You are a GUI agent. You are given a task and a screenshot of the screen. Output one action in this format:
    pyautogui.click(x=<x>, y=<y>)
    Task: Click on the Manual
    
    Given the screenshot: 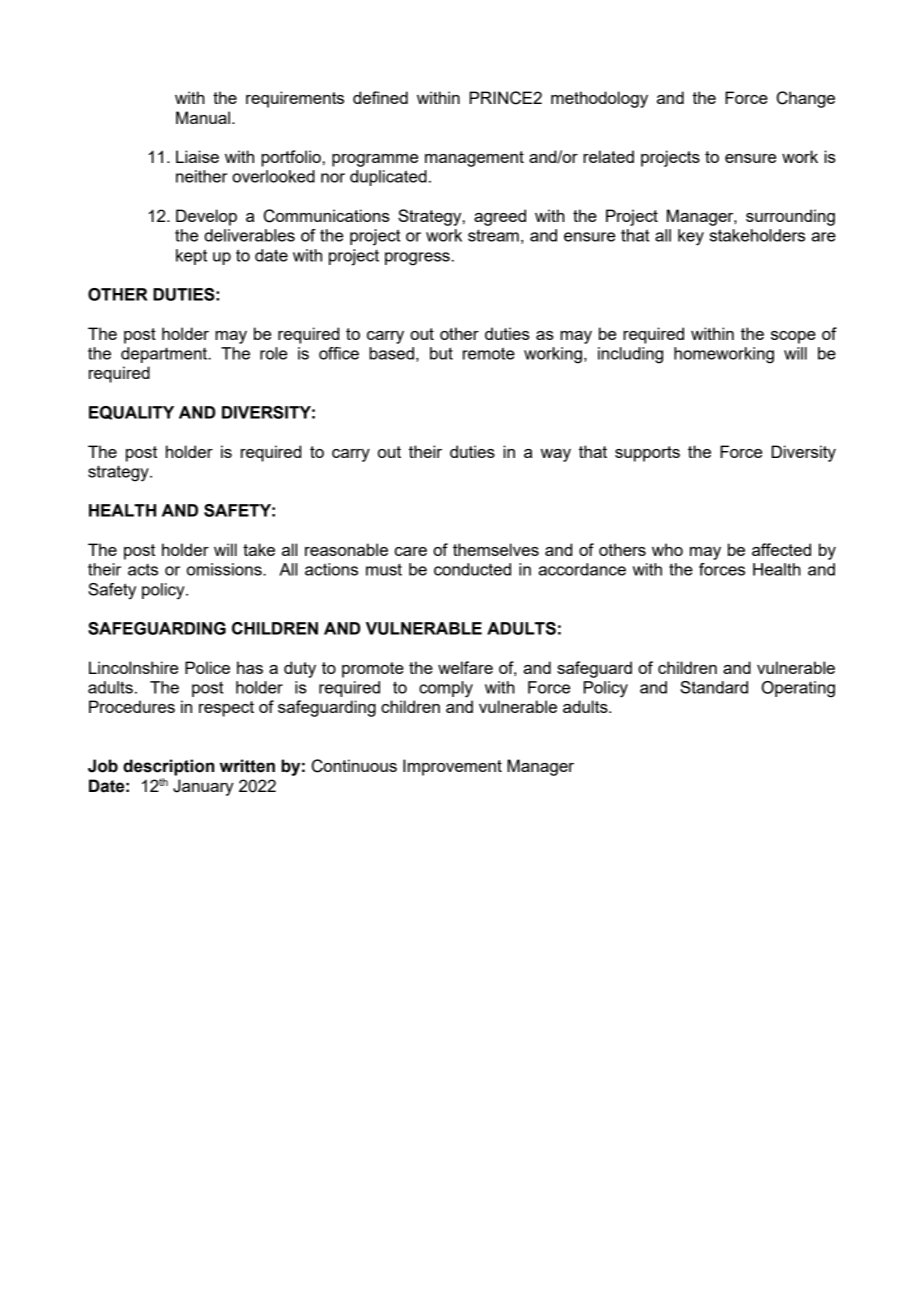 What is the action you would take?
    pyautogui.click(x=203, y=117)
